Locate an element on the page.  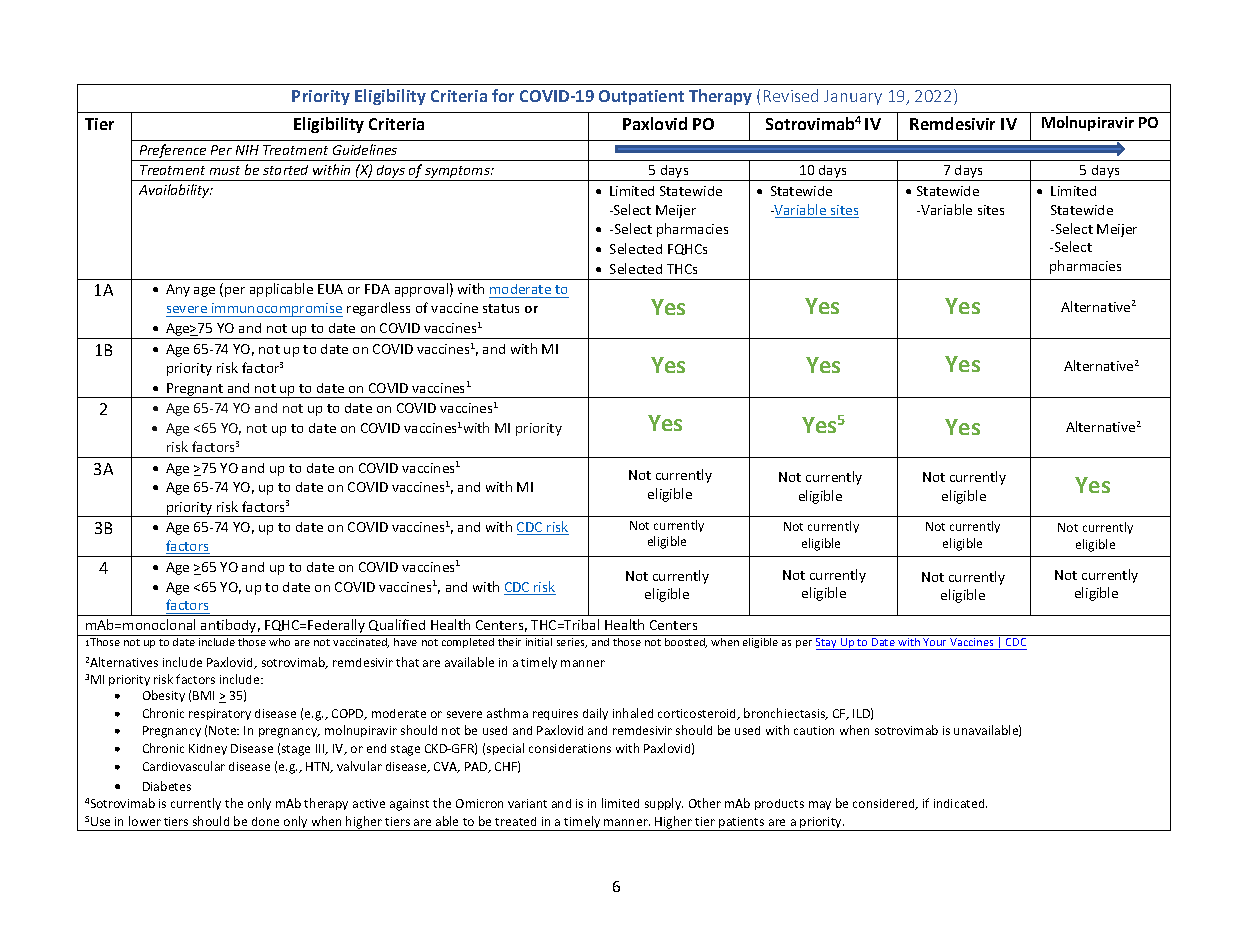
done is located at coordinates (265, 821).
